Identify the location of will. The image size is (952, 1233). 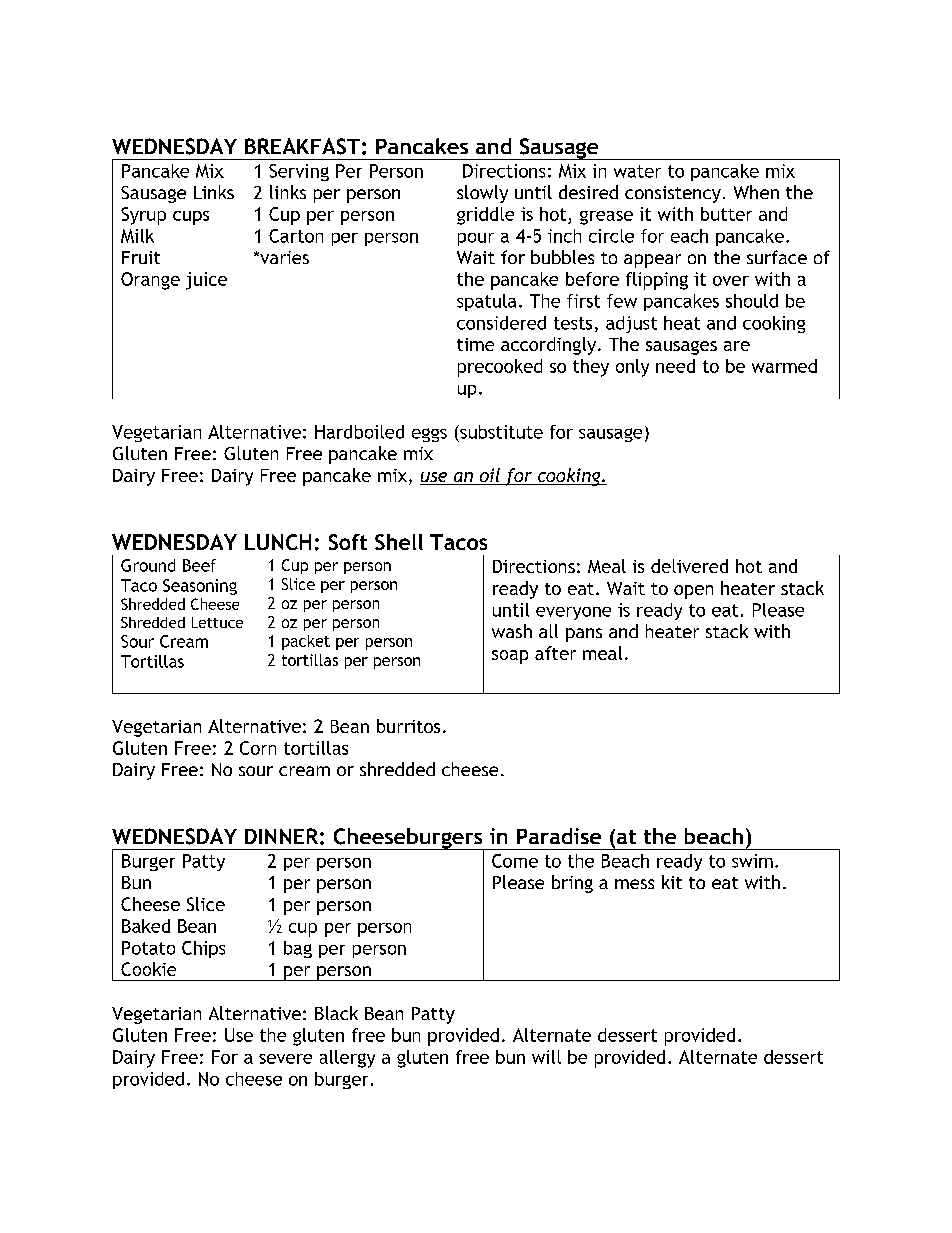
(546, 1057).
